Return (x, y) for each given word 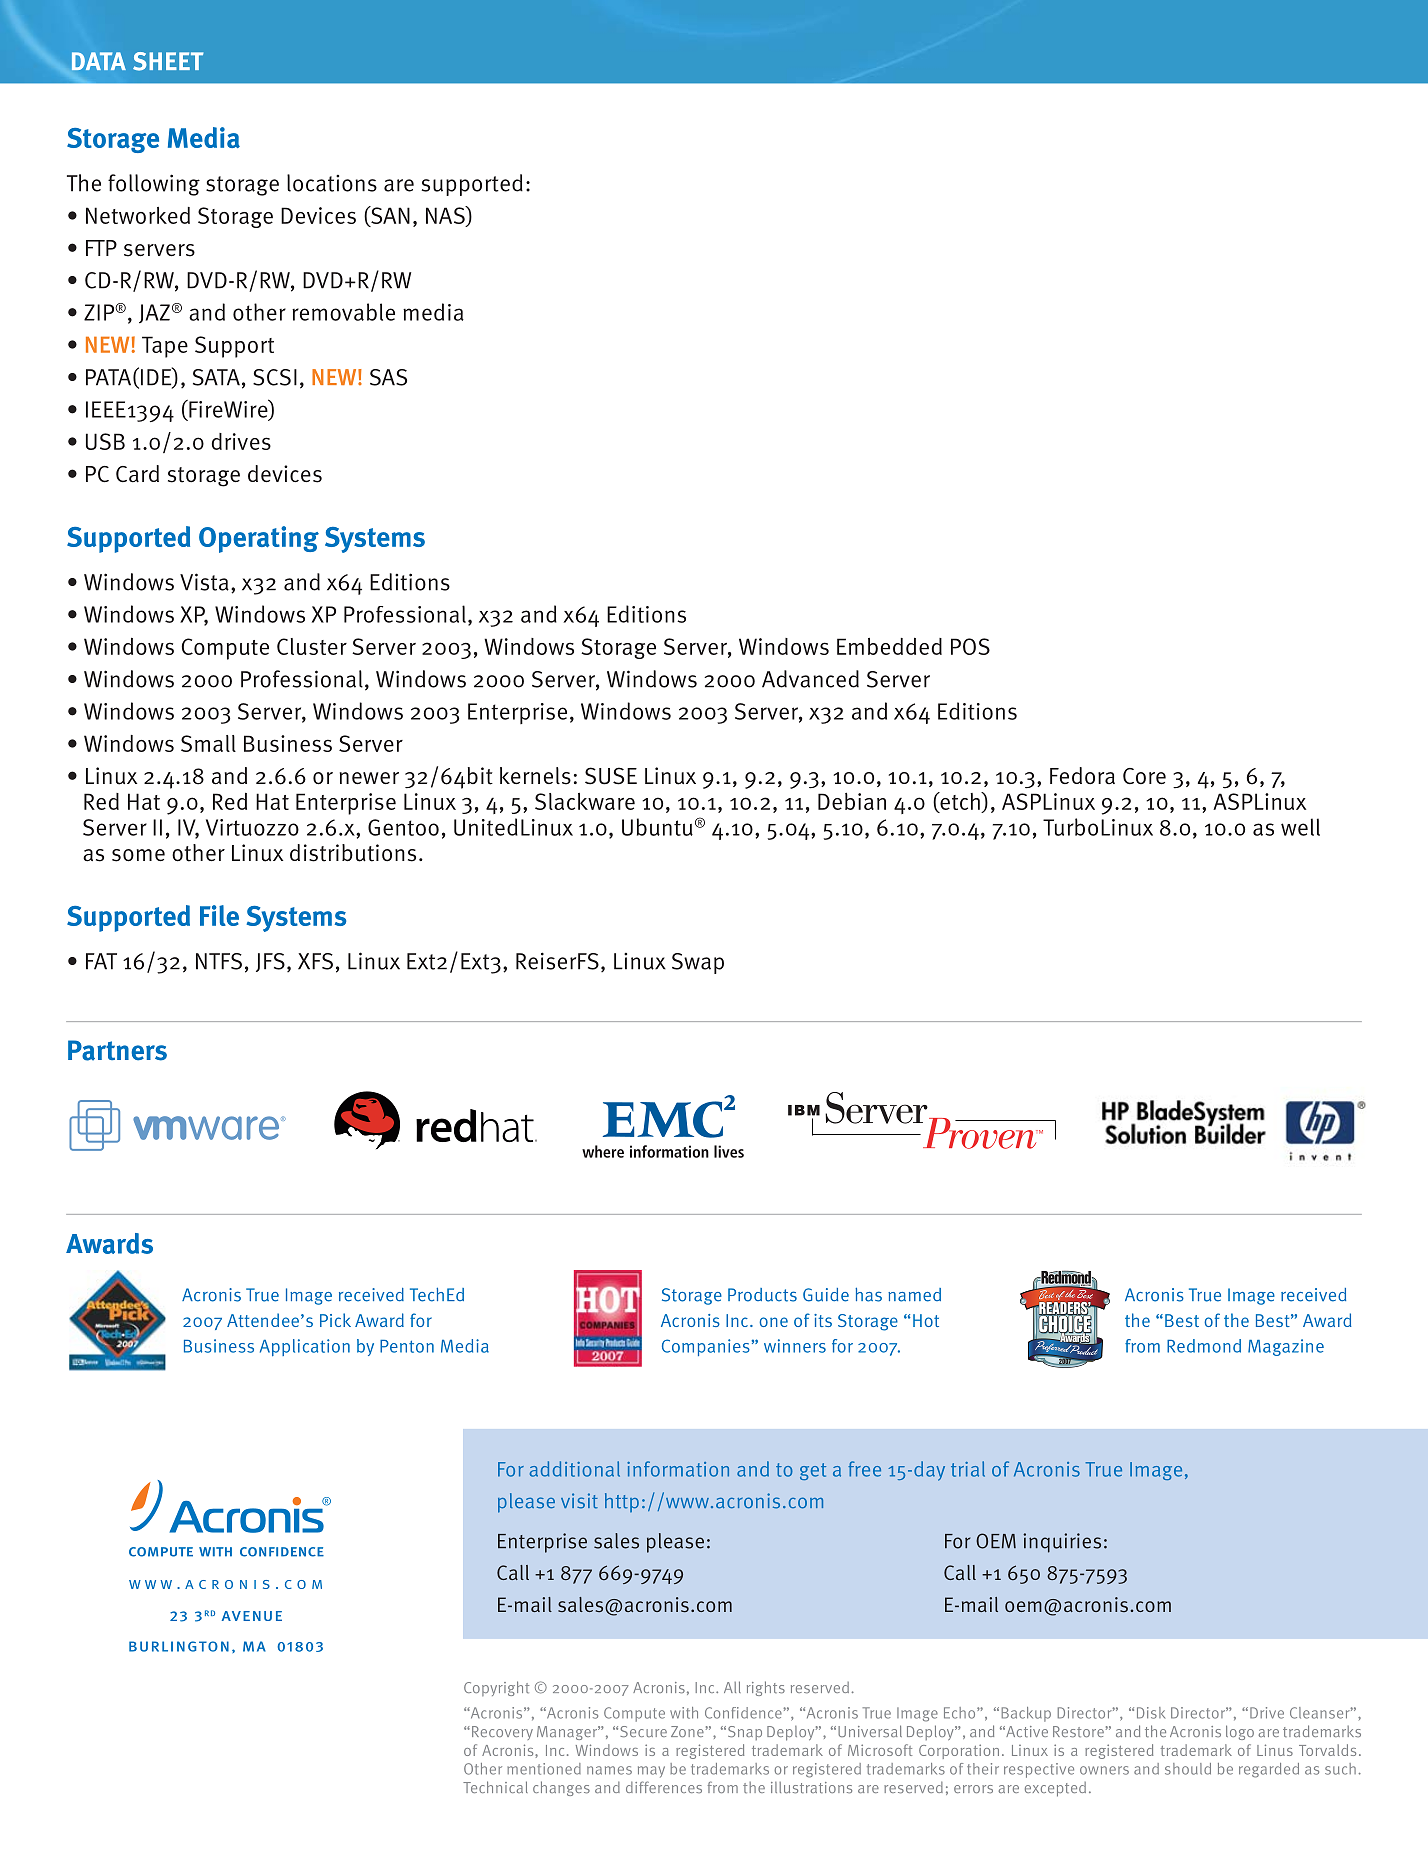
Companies (707, 1347)
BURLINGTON (179, 1646)
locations (332, 183)
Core (1144, 776)
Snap (743, 1733)
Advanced (810, 679)
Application (305, 1347)
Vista (204, 582)
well (1300, 827)
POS (970, 646)
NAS (446, 216)
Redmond (1204, 1346)
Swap (698, 963)
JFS (270, 962)
